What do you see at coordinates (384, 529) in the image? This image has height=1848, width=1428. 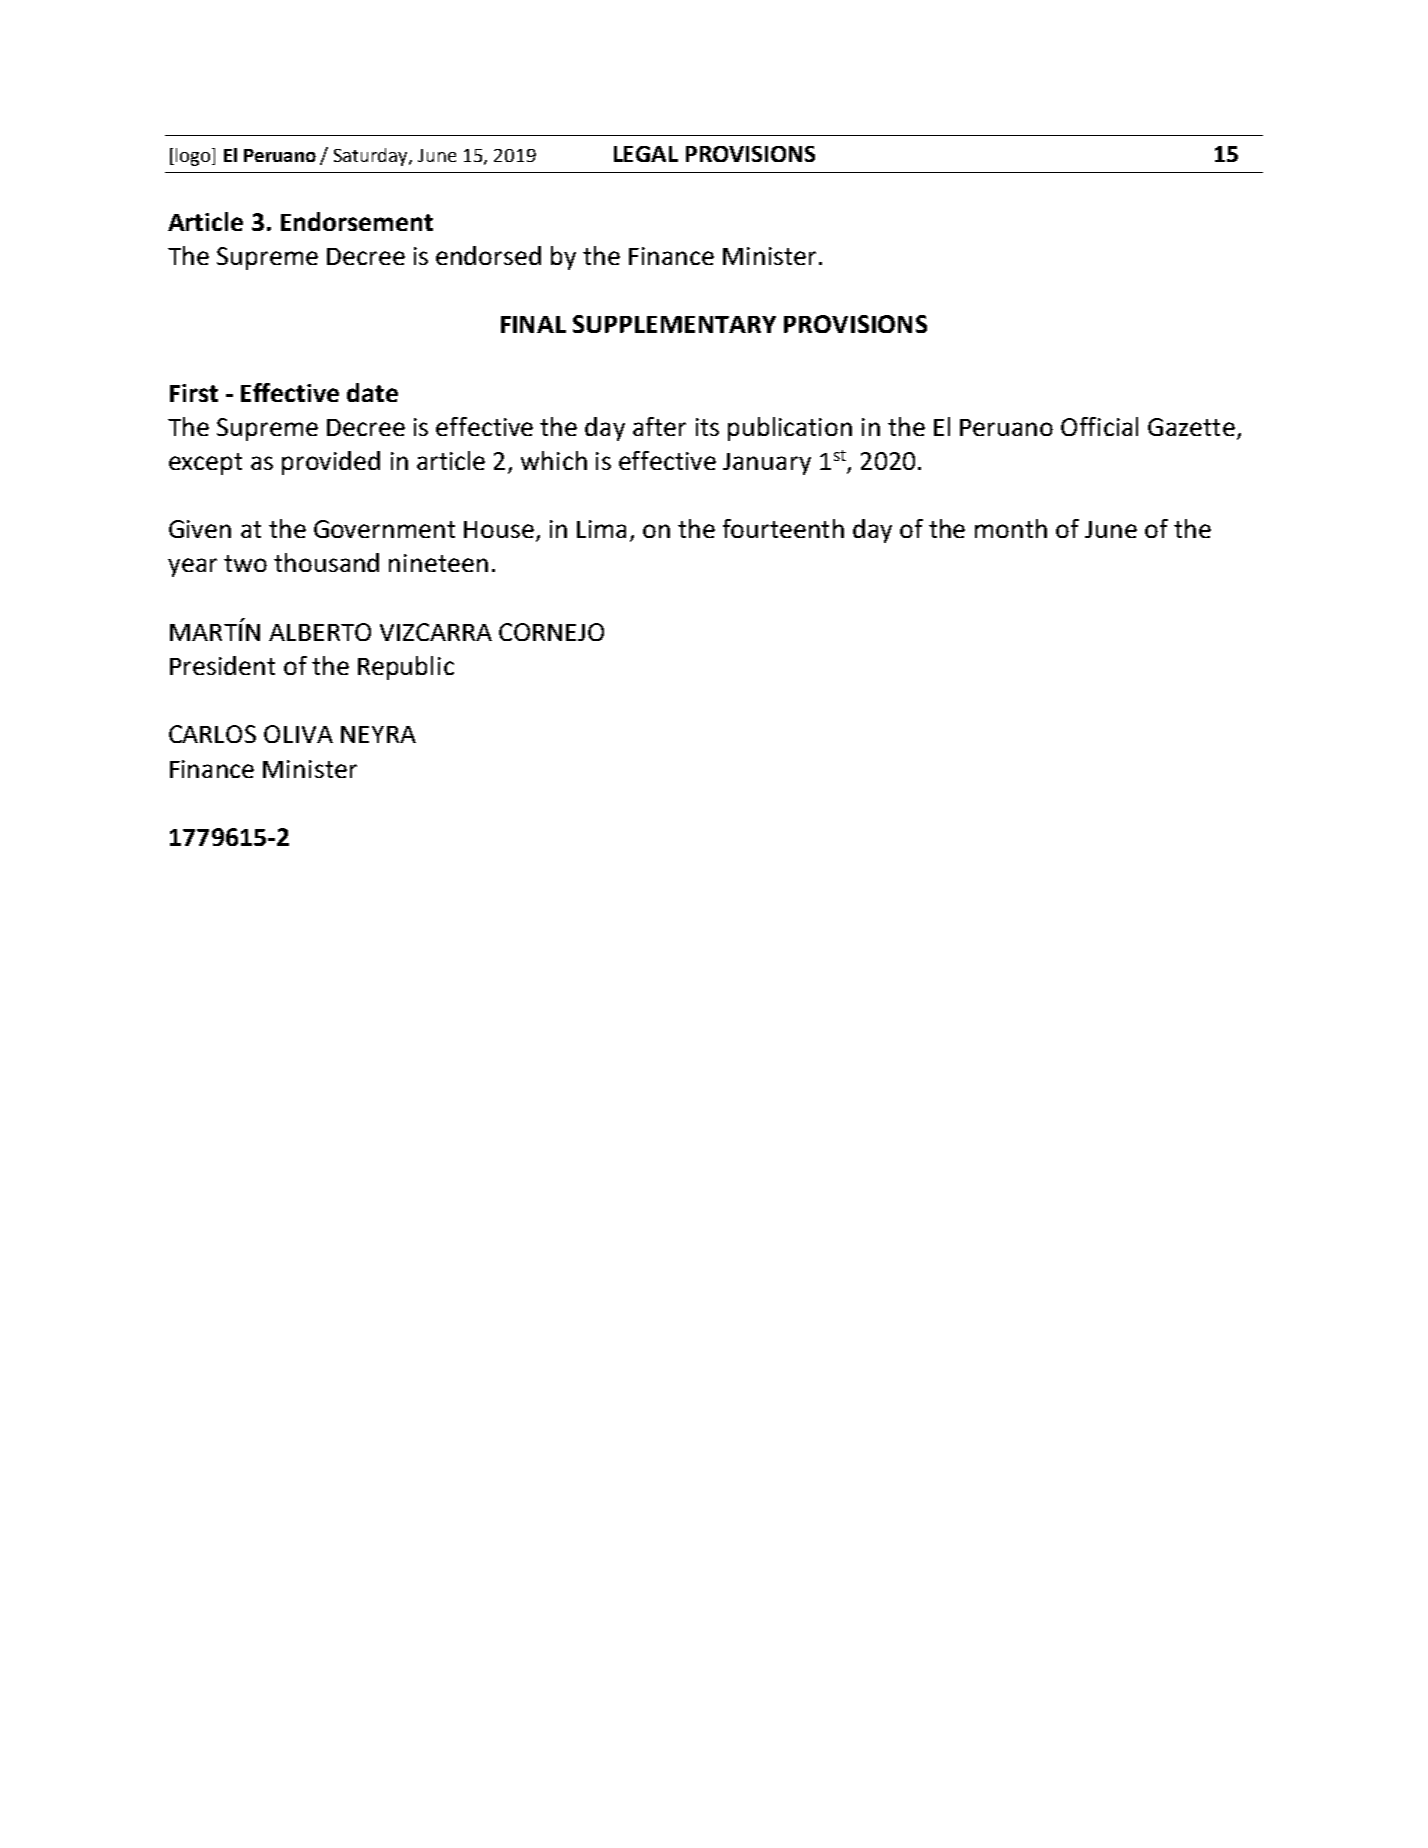 I see `Government` at bounding box center [384, 529].
